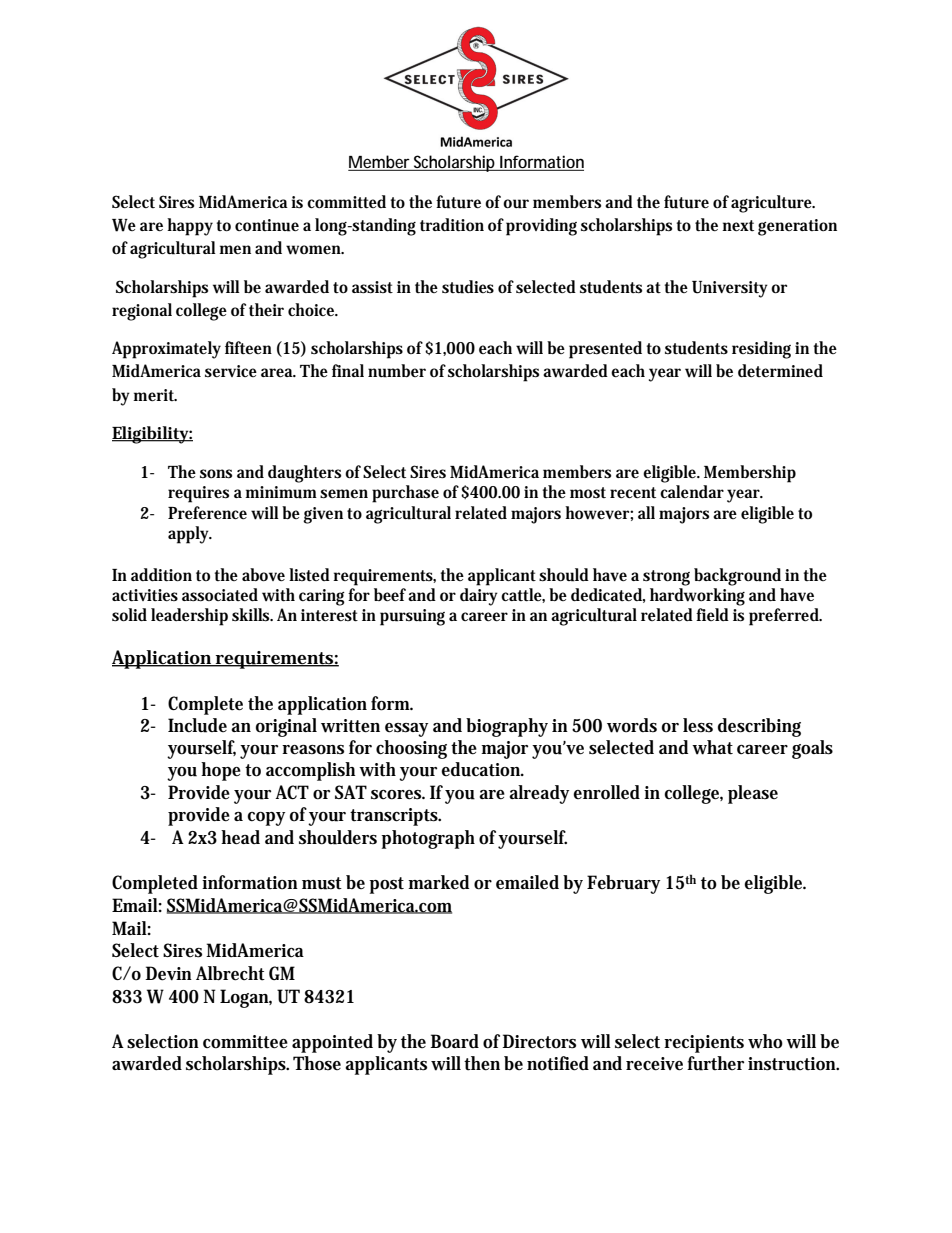  What do you see at coordinates (221, 771) in the image?
I see `hope` at bounding box center [221, 771].
